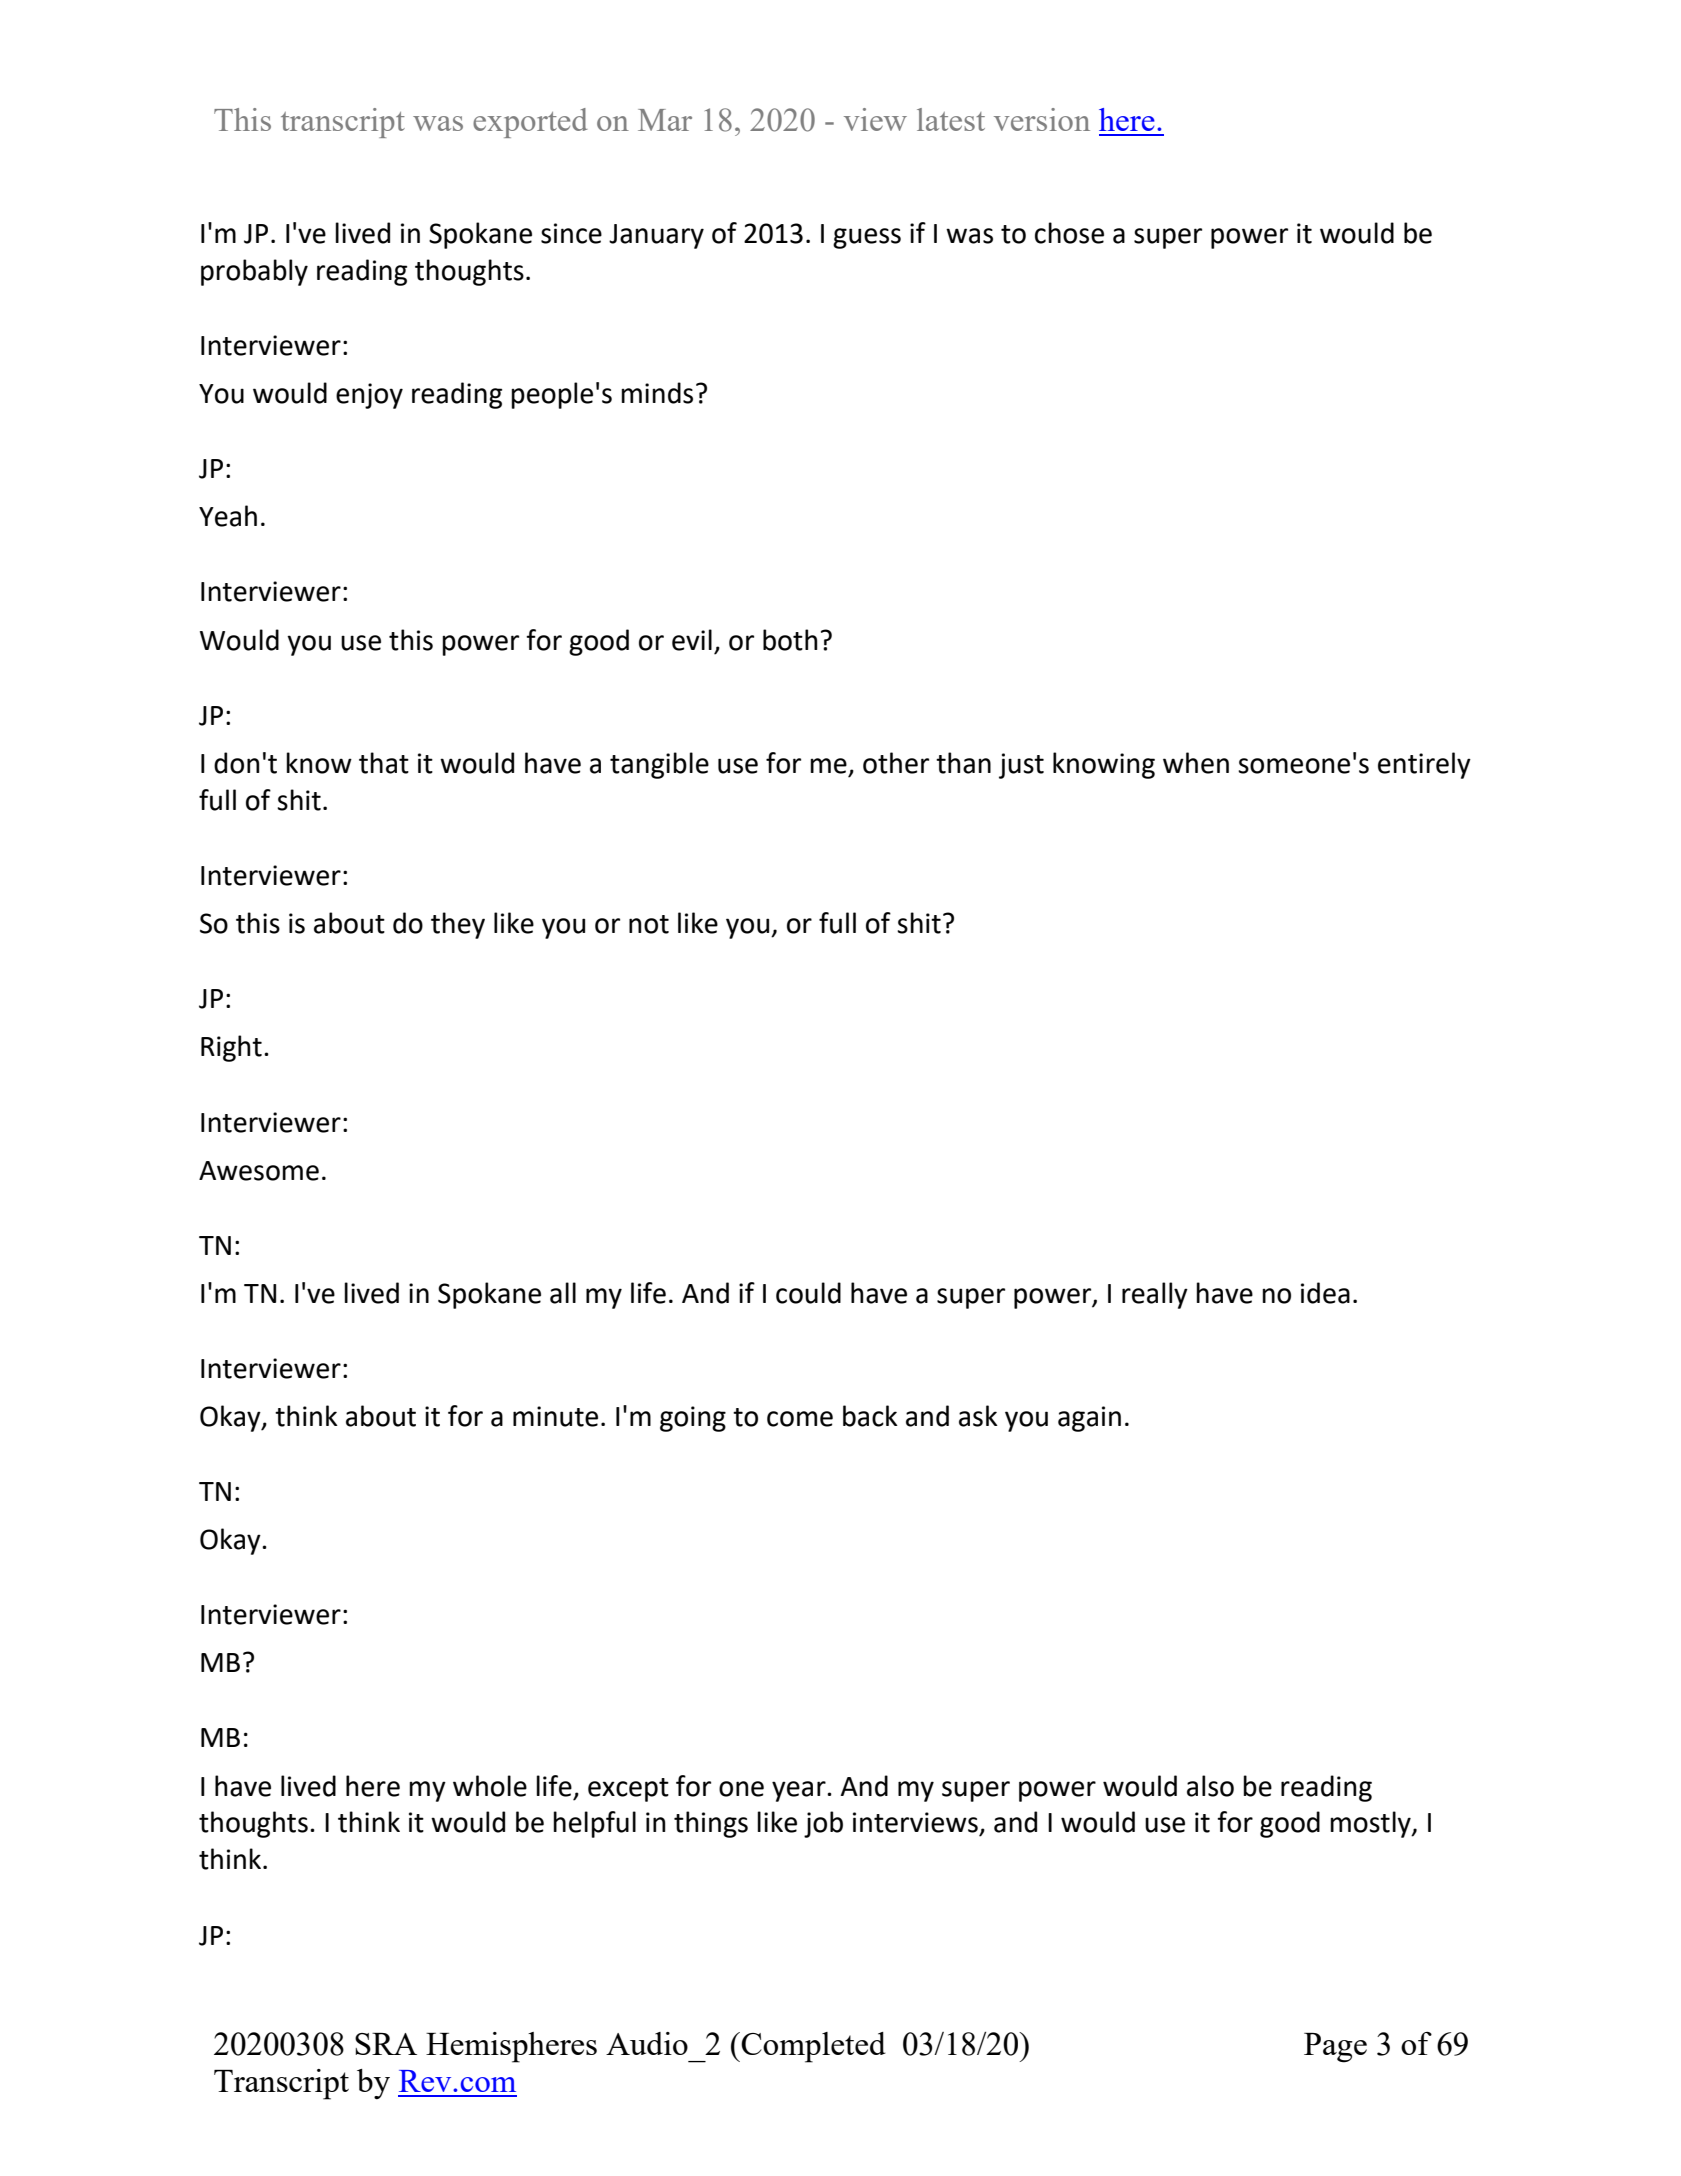 The image size is (1681, 2176). What do you see at coordinates (1196, 763) in the document?
I see `when` at bounding box center [1196, 763].
